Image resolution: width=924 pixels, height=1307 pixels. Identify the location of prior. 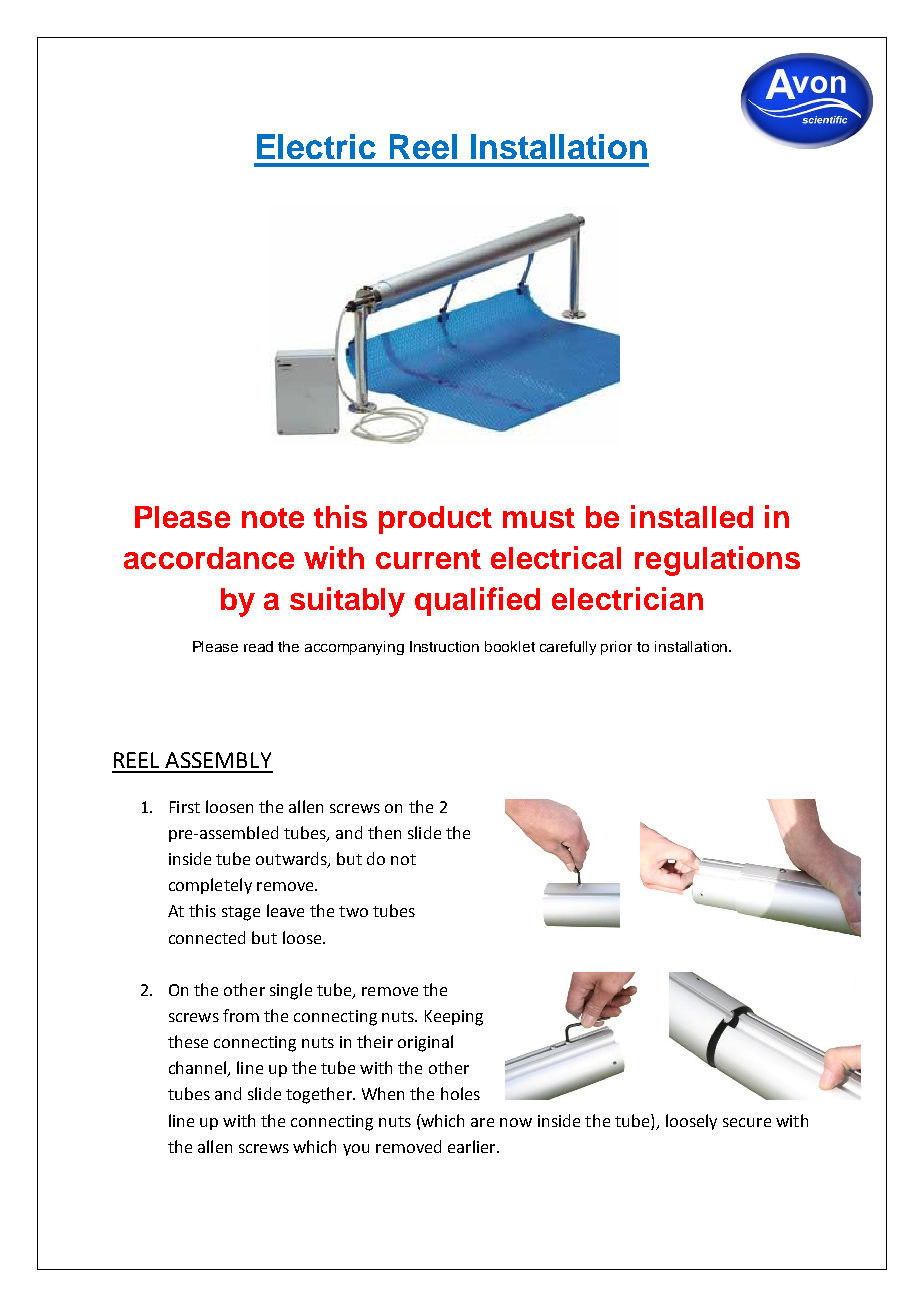
(616, 648).
